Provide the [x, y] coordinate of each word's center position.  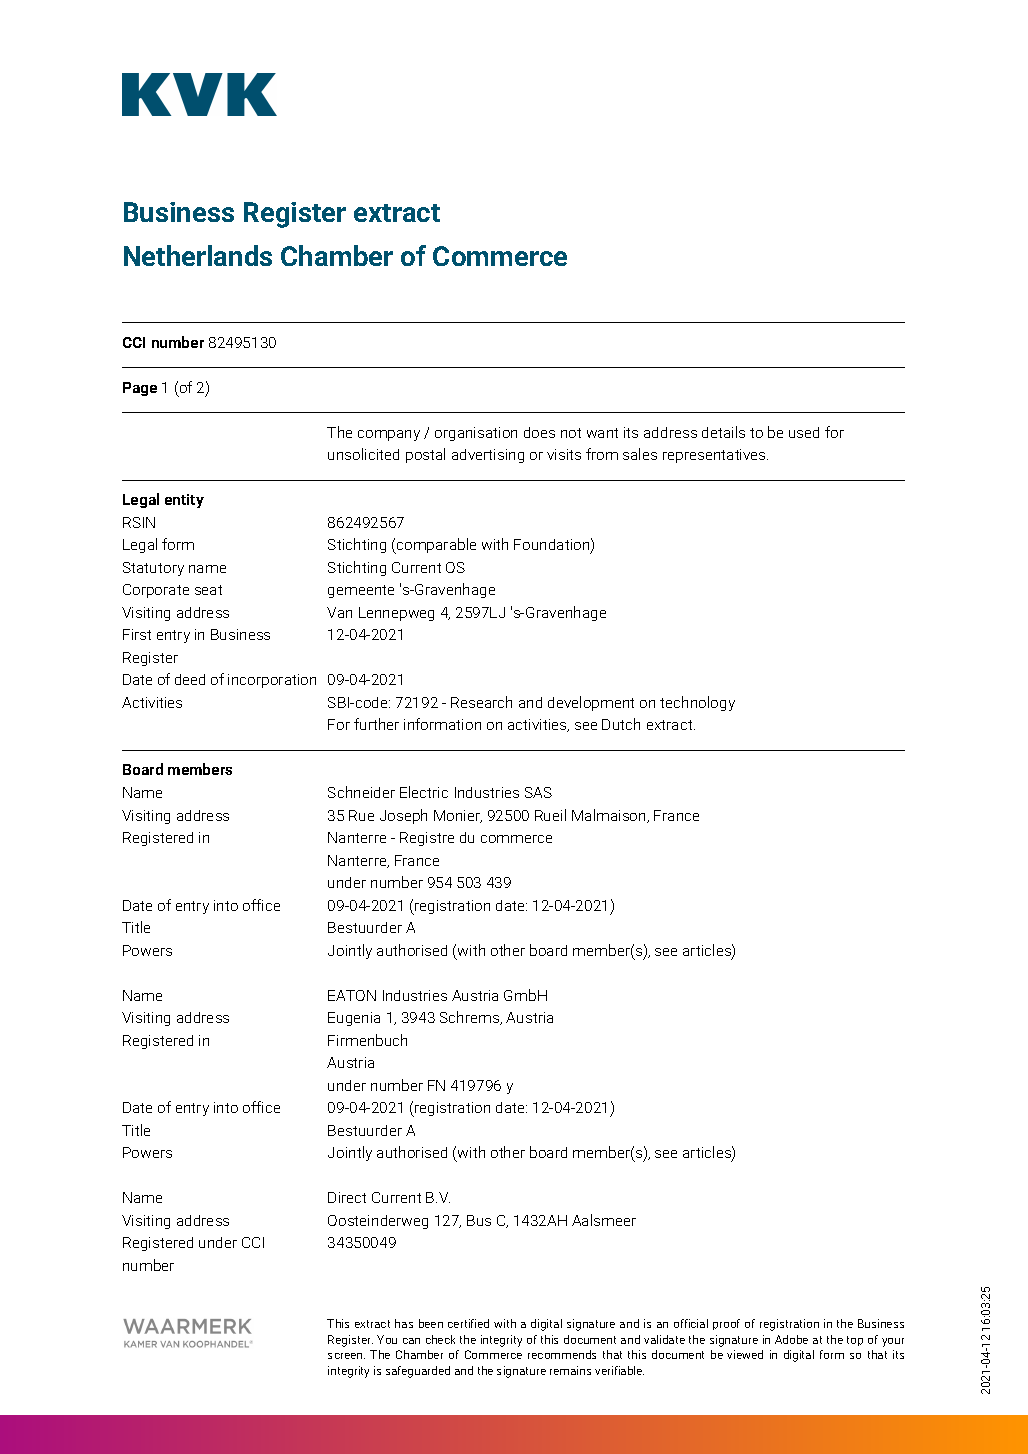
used [804, 432]
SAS [538, 792]
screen [346, 1356]
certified [468, 1323]
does [539, 432]
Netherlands [198, 255]
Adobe [791, 1339]
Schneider [361, 792]
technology [697, 703]
